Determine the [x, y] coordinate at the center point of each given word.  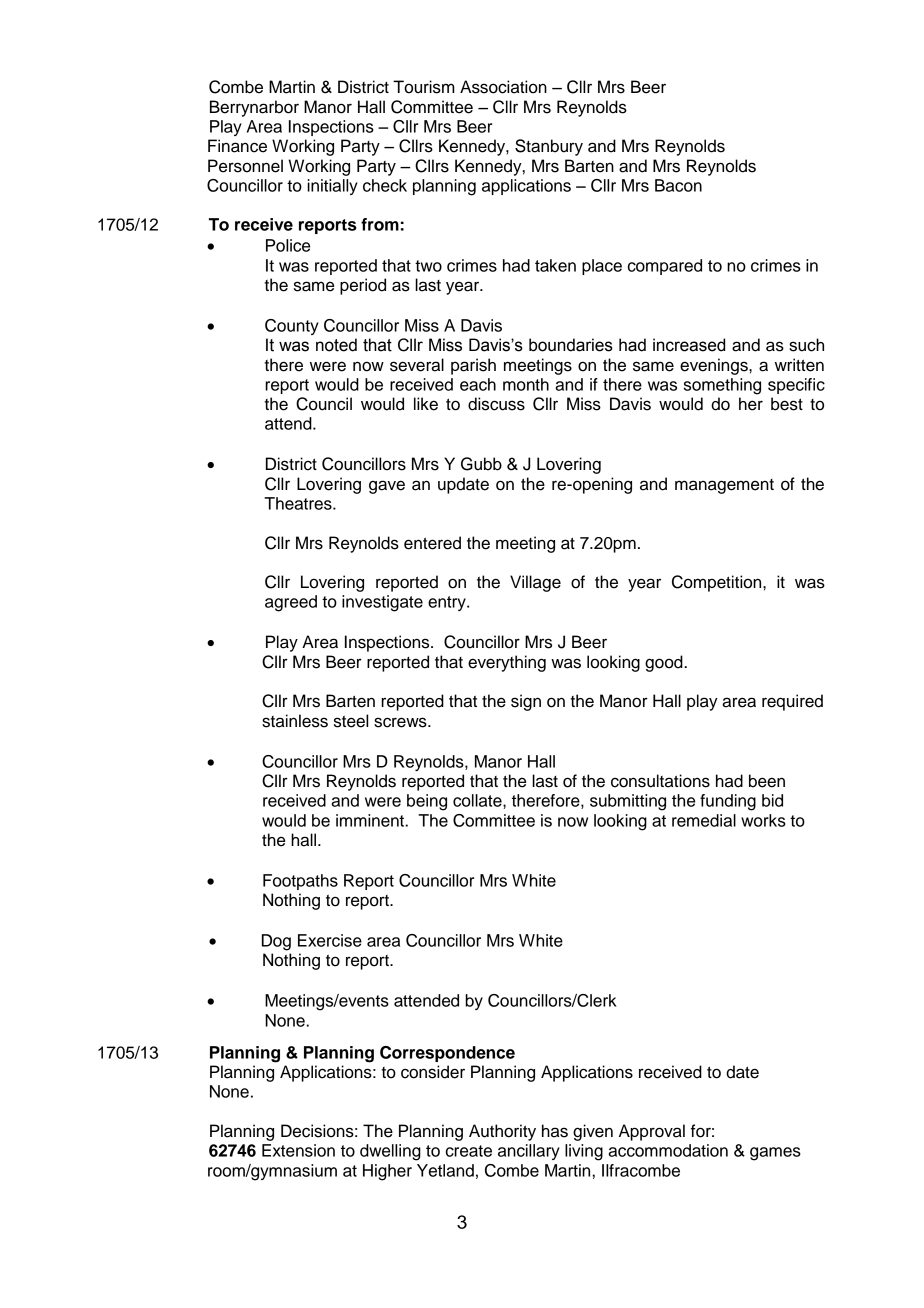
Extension [298, 1150]
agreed [291, 603]
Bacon [678, 185]
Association [503, 87]
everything [507, 663]
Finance [237, 146]
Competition [718, 583]
